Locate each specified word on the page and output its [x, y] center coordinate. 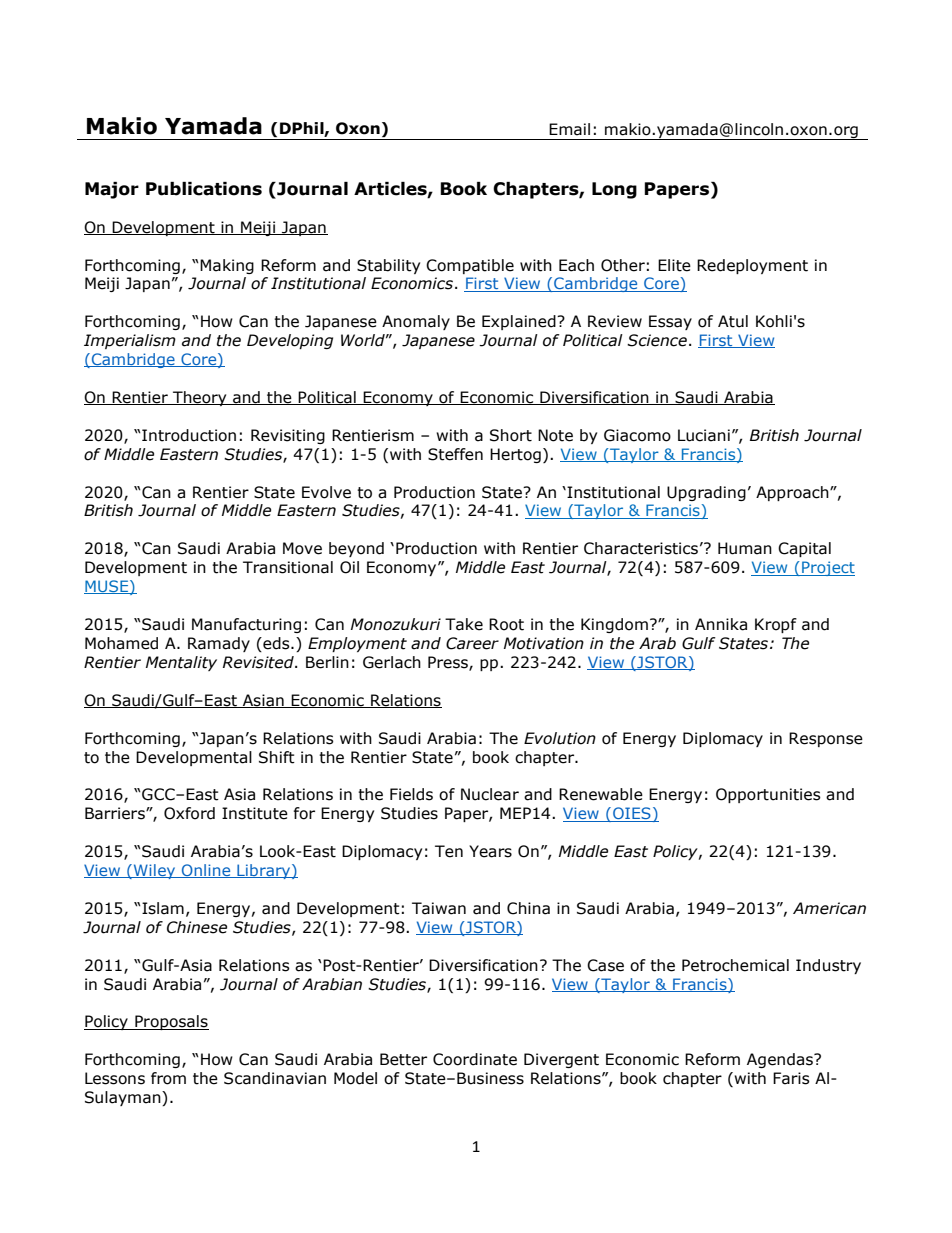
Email [569, 129]
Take [464, 624]
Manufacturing [246, 625]
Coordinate [475, 1059]
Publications [204, 189]
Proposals [171, 1022]
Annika [721, 624]
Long [614, 190]
